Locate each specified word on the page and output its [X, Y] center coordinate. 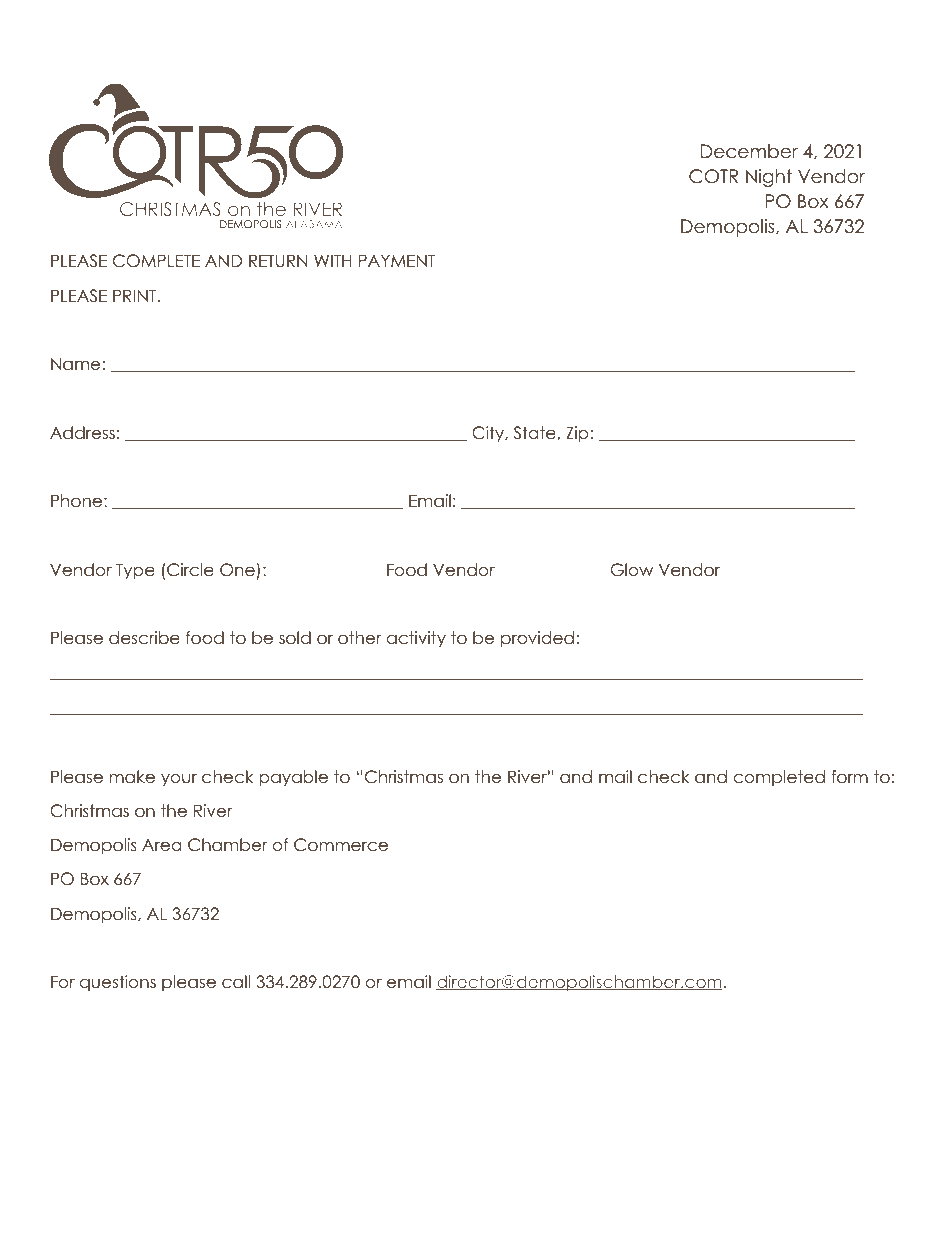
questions [118, 983]
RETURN [278, 261]
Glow [631, 570]
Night [769, 178]
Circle [190, 570]
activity [416, 639]
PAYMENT [397, 260]
